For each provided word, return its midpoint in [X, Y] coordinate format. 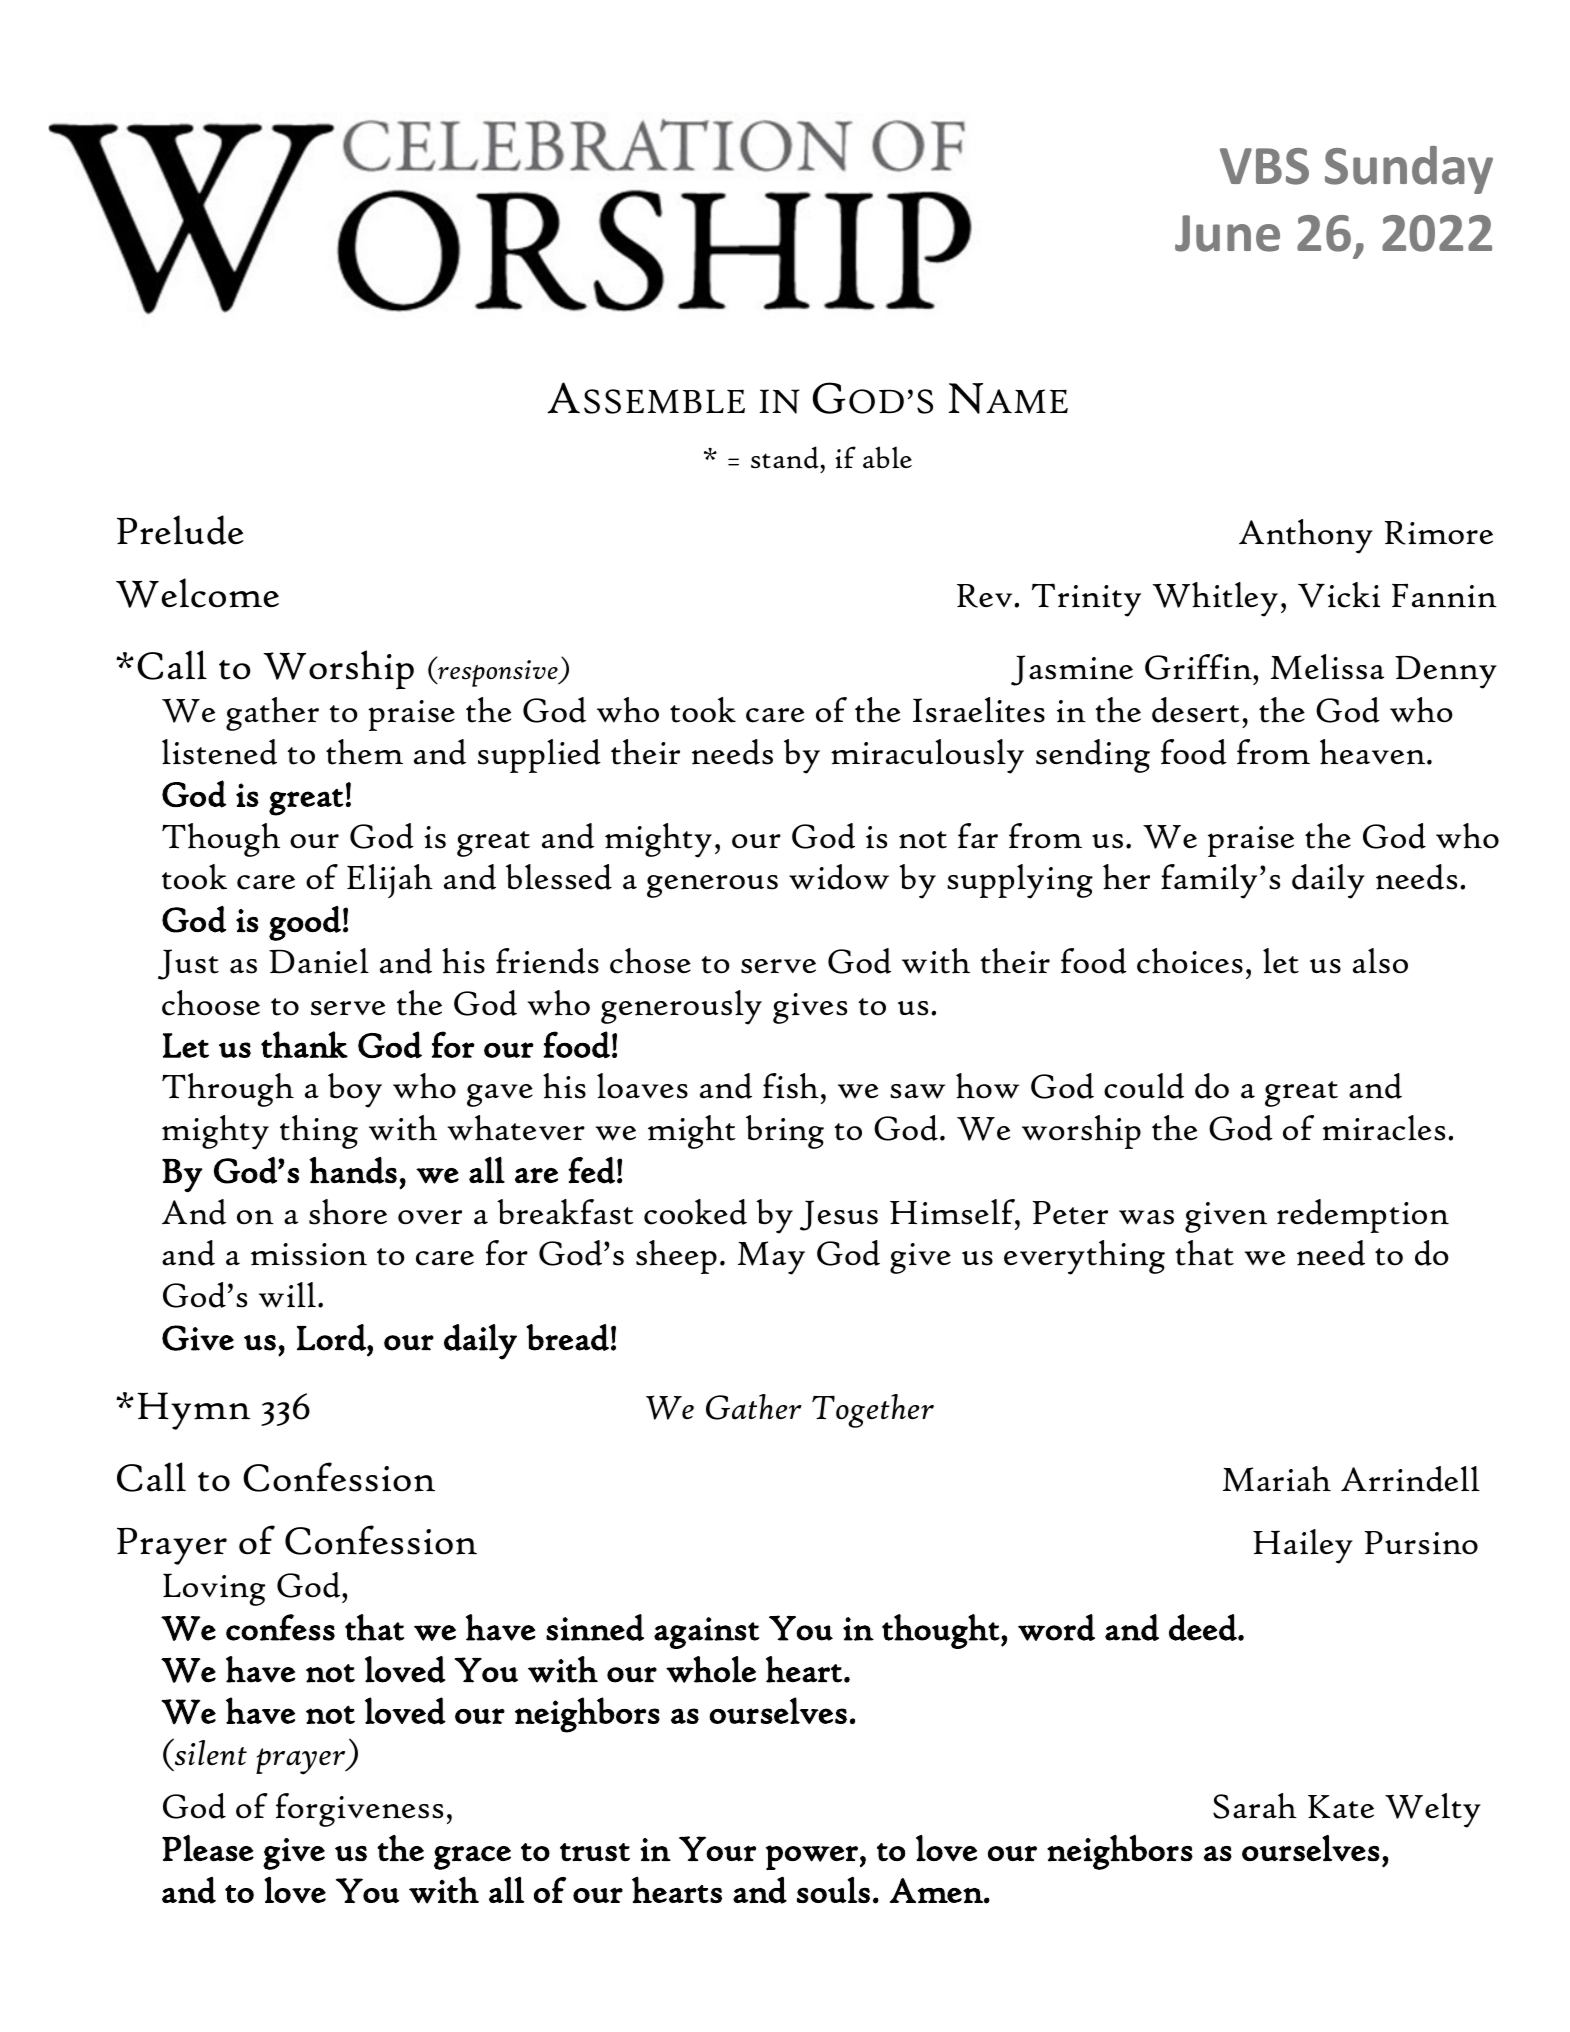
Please [208, 1848]
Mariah [1277, 1479]
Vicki [1339, 595]
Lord [332, 1337]
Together [873, 1411]
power [812, 1857]
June [1227, 233]
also [1380, 961]
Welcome [197, 593]
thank [304, 1044]
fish [791, 1086]
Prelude [180, 530]
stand [785, 457]
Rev [986, 596]
